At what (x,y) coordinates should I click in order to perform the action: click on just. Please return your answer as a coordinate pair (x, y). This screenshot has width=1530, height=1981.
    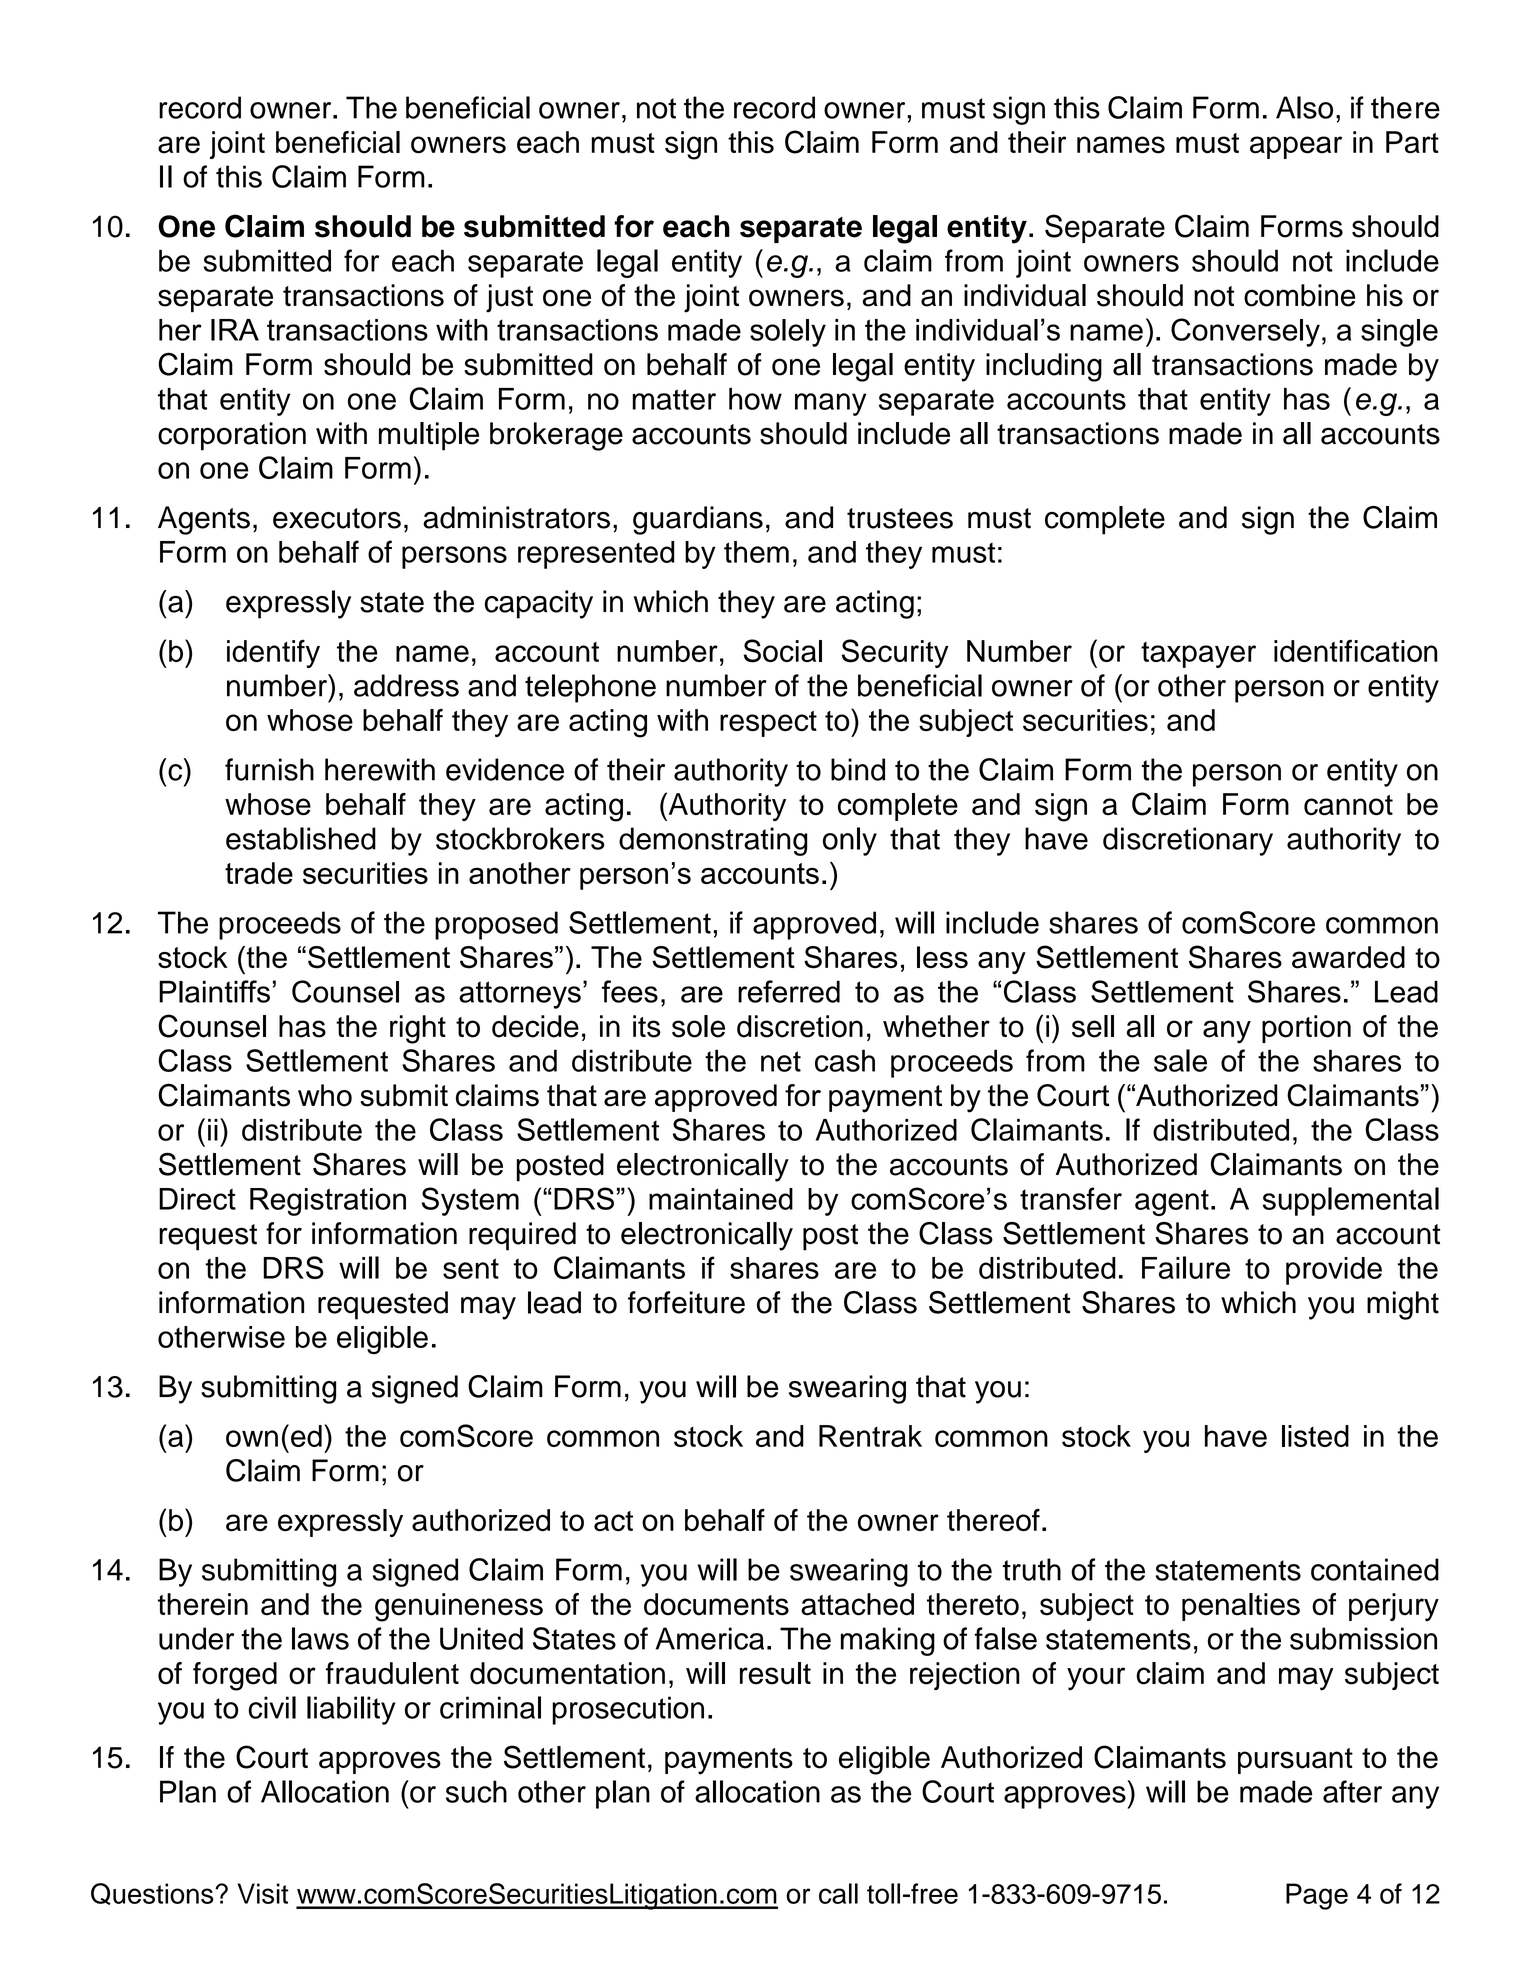
    Looking at the image, I should click on (509, 298).
